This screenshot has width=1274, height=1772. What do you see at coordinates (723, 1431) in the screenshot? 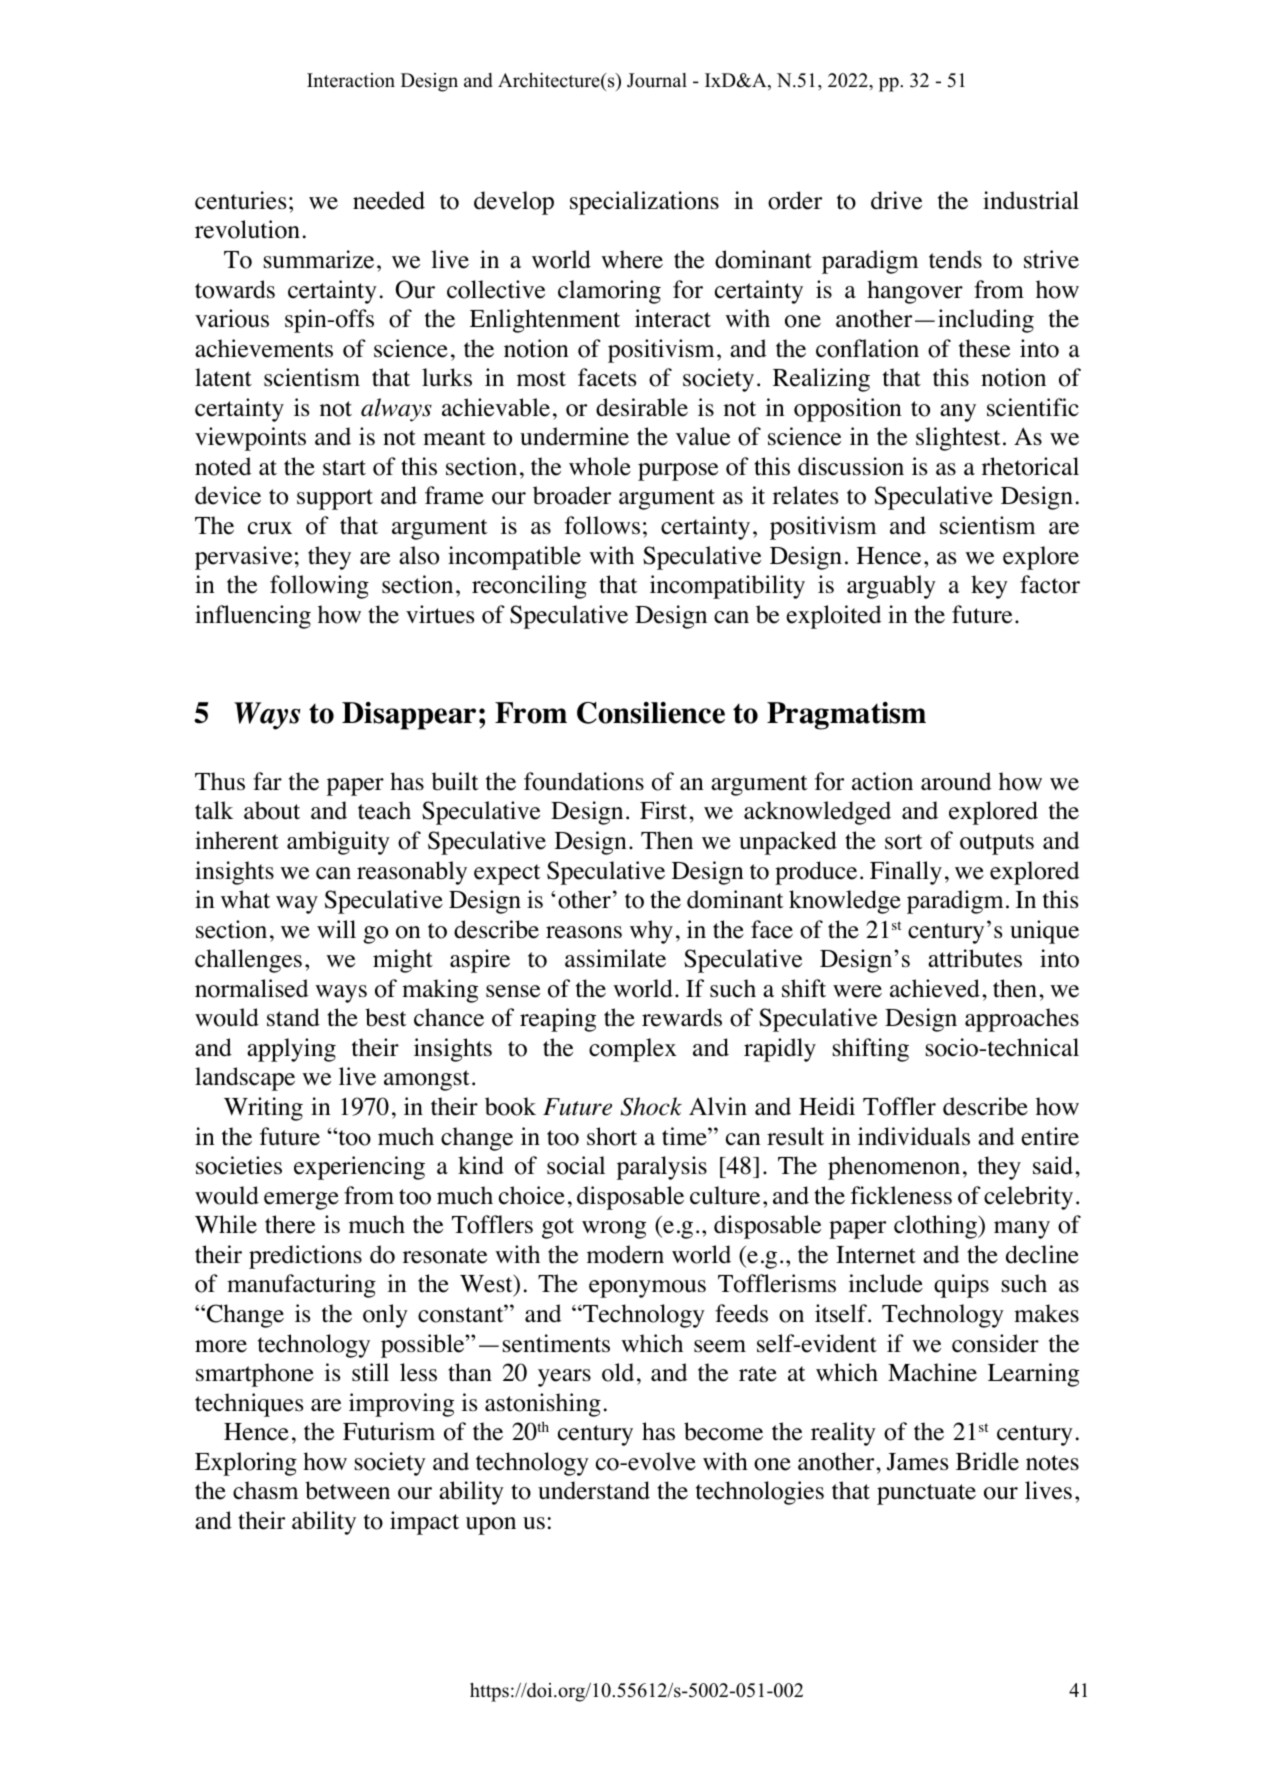
I see `become` at bounding box center [723, 1431].
